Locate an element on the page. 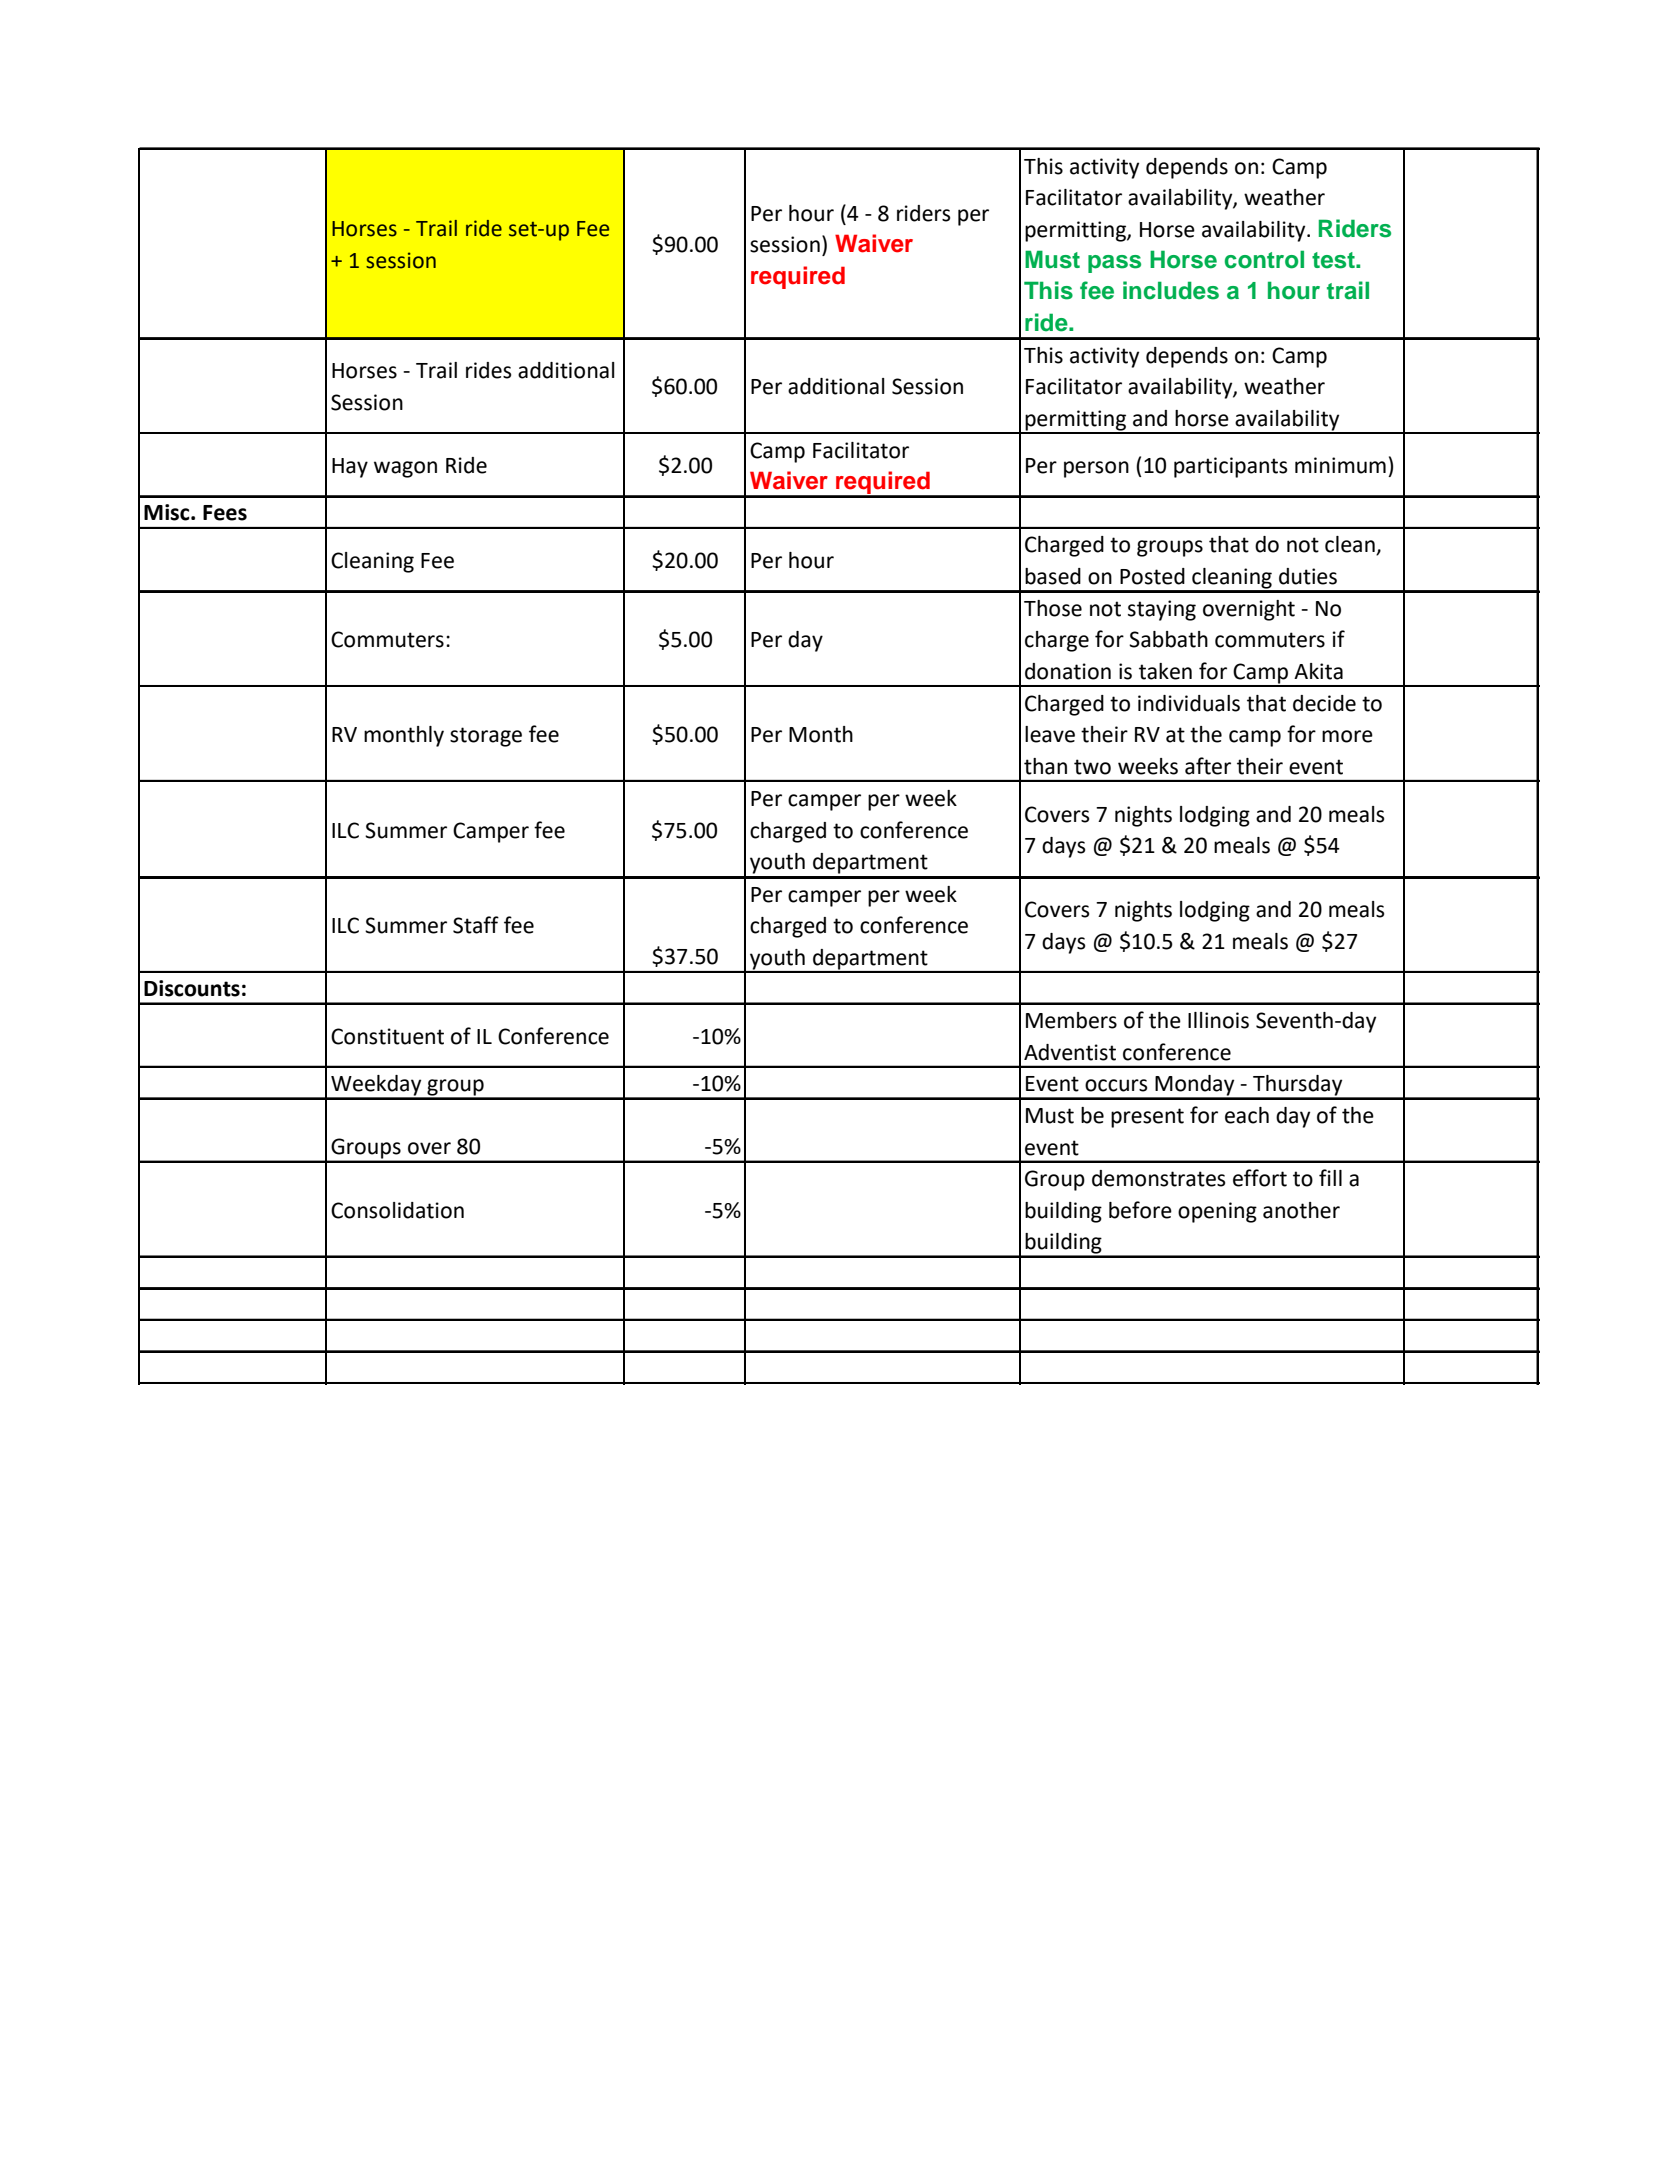  includes is located at coordinates (1171, 290).
